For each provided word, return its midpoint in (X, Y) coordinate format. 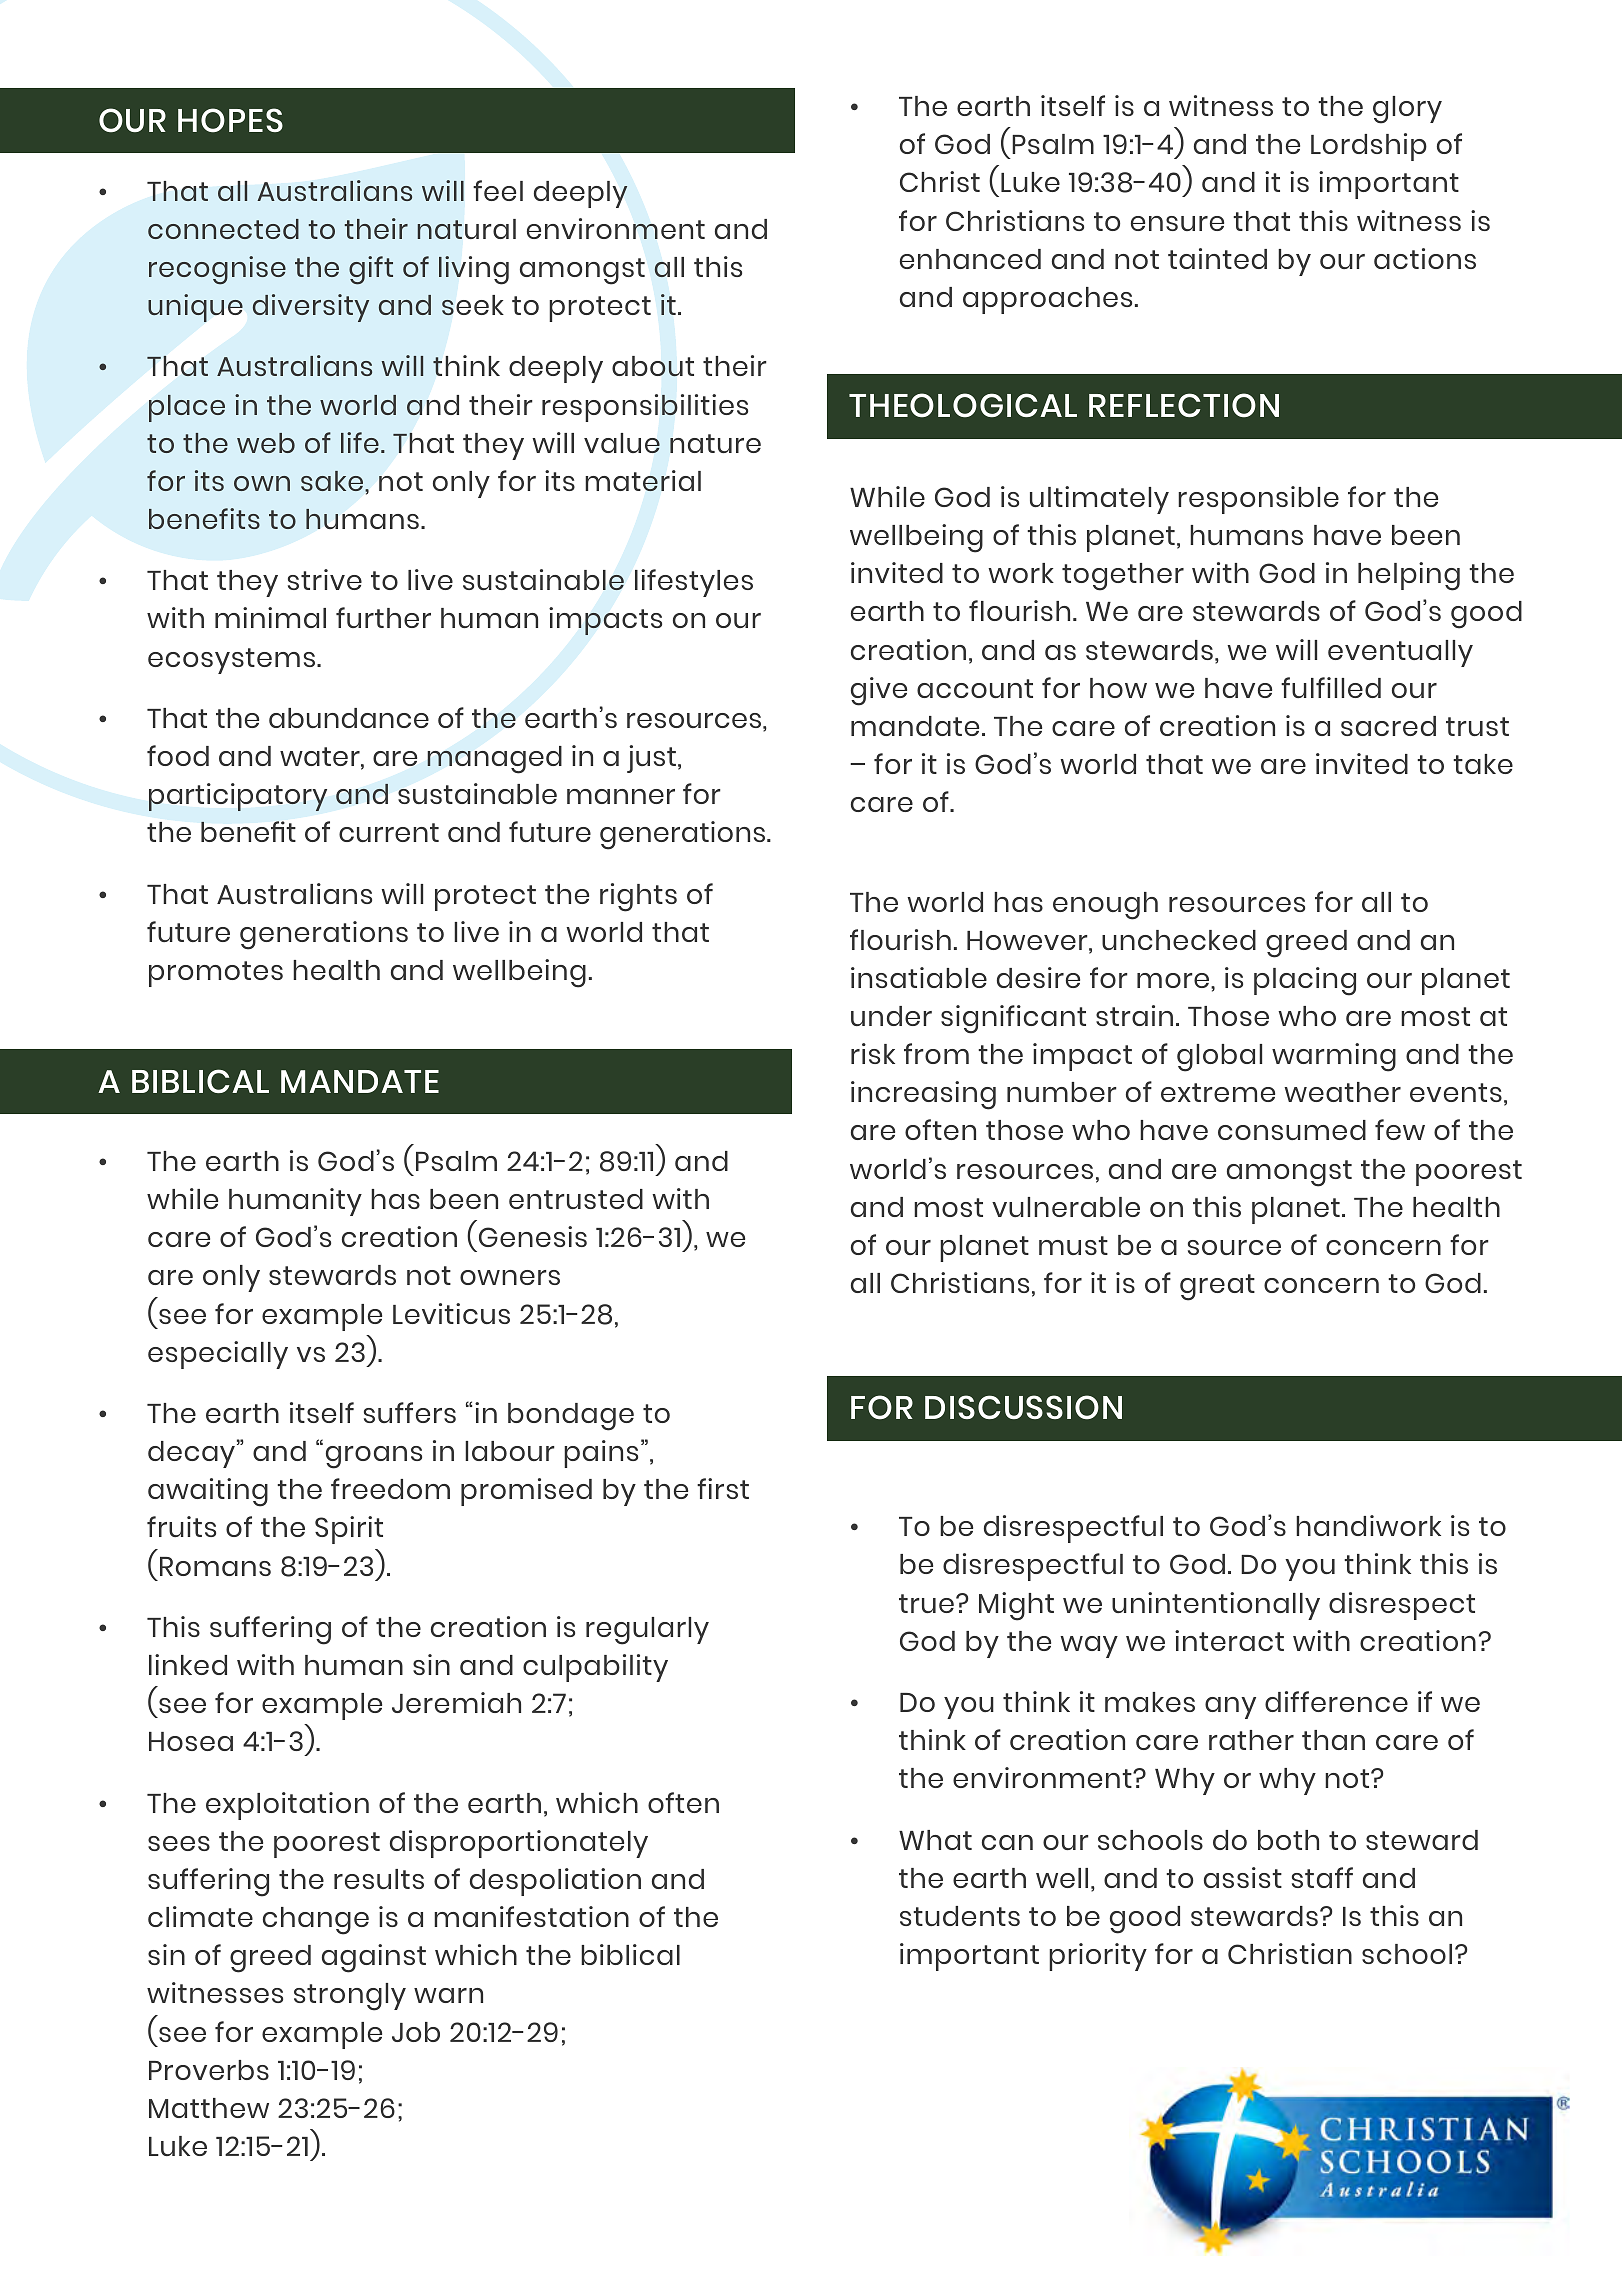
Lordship (1369, 147)
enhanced (970, 259)
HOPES (230, 120)
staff (1322, 1877)
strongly (350, 1997)
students (960, 1916)
